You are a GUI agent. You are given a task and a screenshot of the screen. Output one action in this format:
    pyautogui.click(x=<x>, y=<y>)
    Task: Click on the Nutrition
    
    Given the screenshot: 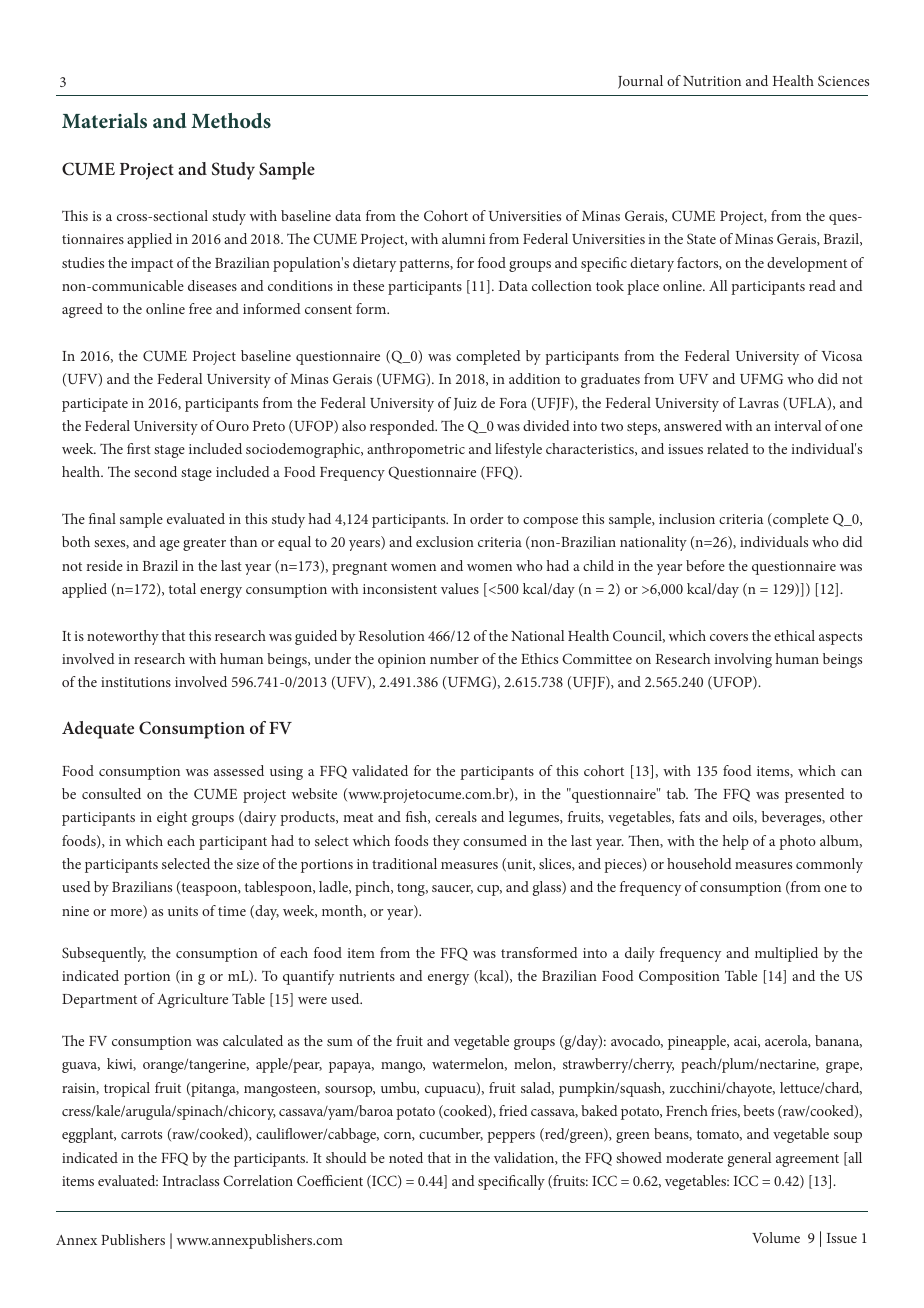 What is the action you would take?
    pyautogui.click(x=712, y=81)
